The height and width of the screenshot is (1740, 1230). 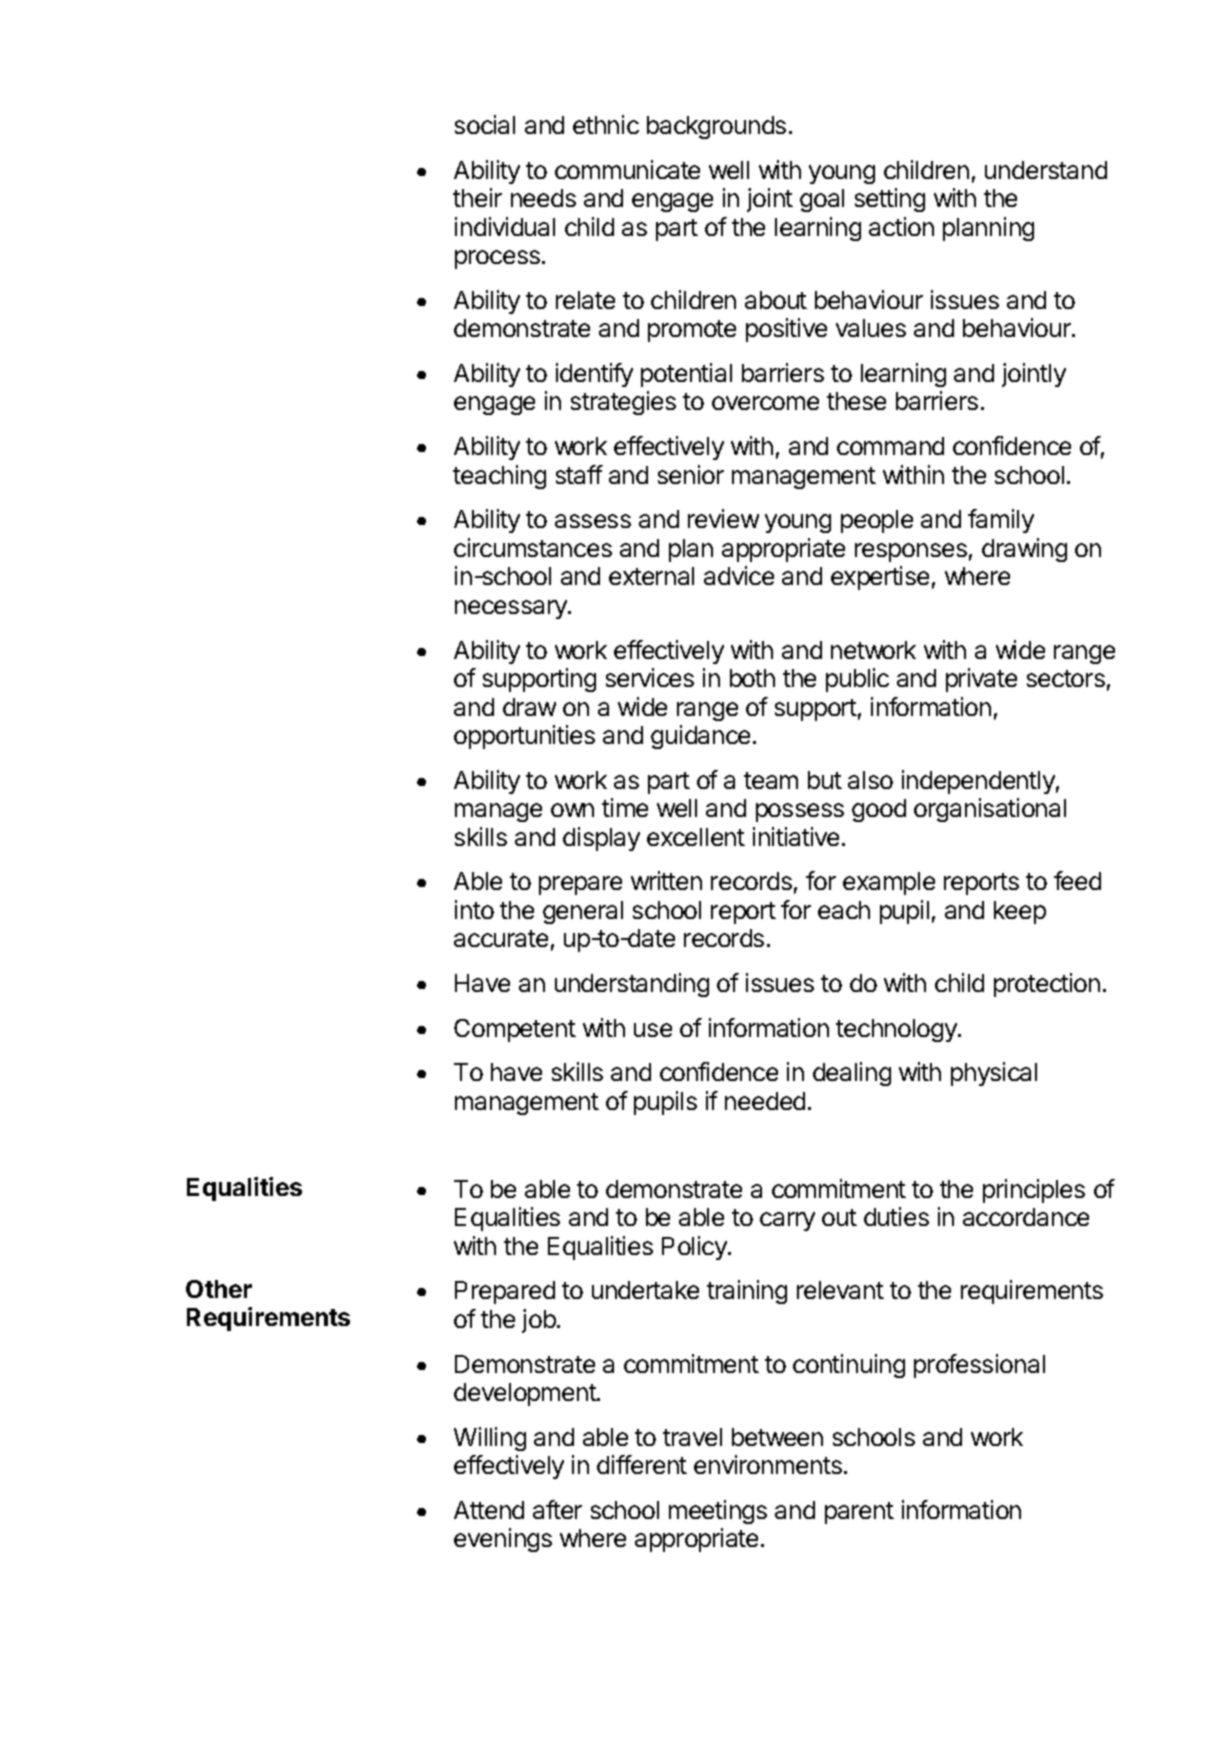 What do you see at coordinates (890, 200) in the screenshot?
I see `setting` at bounding box center [890, 200].
